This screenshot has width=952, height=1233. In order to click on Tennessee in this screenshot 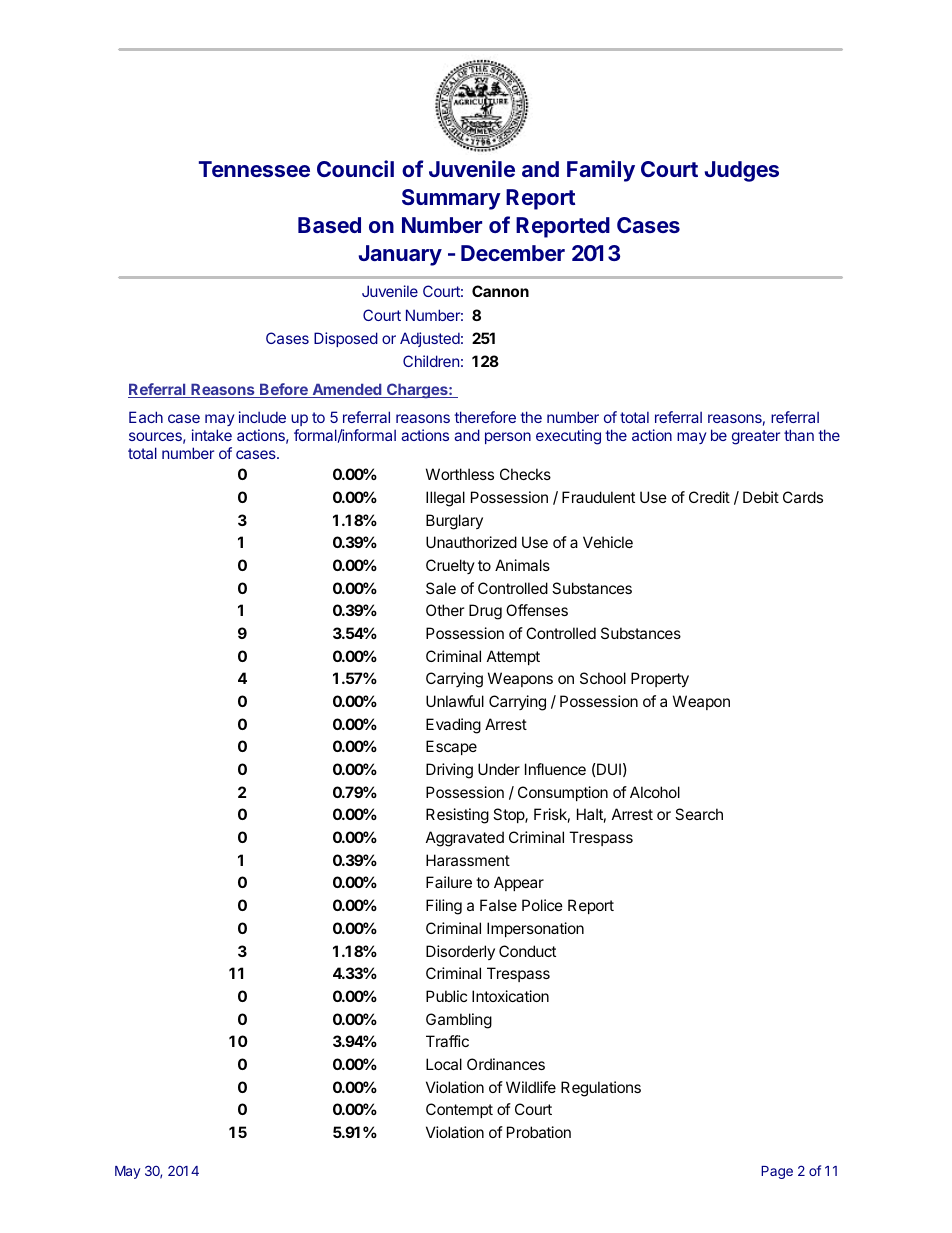, I will do `click(254, 169)`.
